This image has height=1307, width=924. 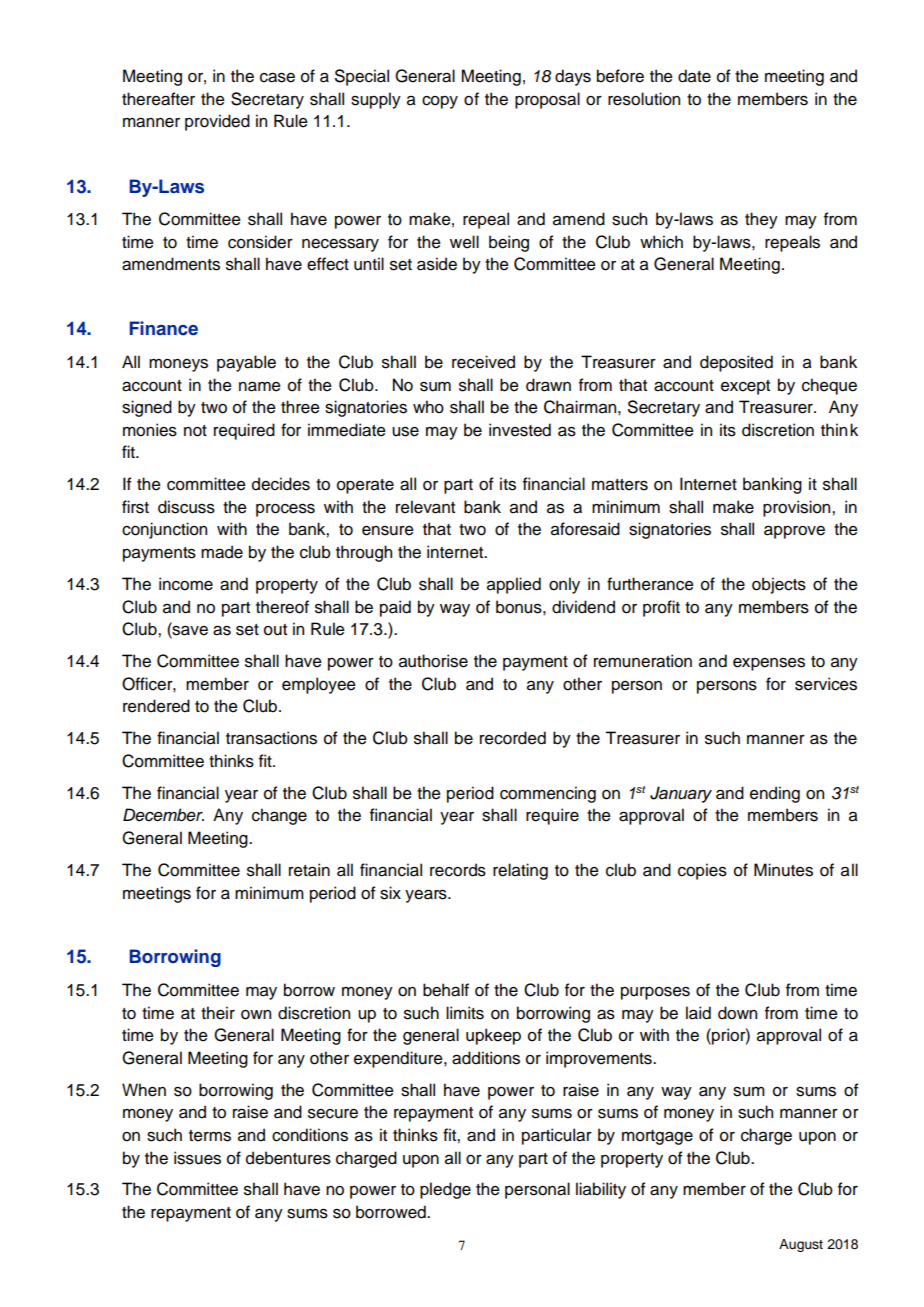 What do you see at coordinates (440, 102) in the image?
I see `copy` at bounding box center [440, 102].
